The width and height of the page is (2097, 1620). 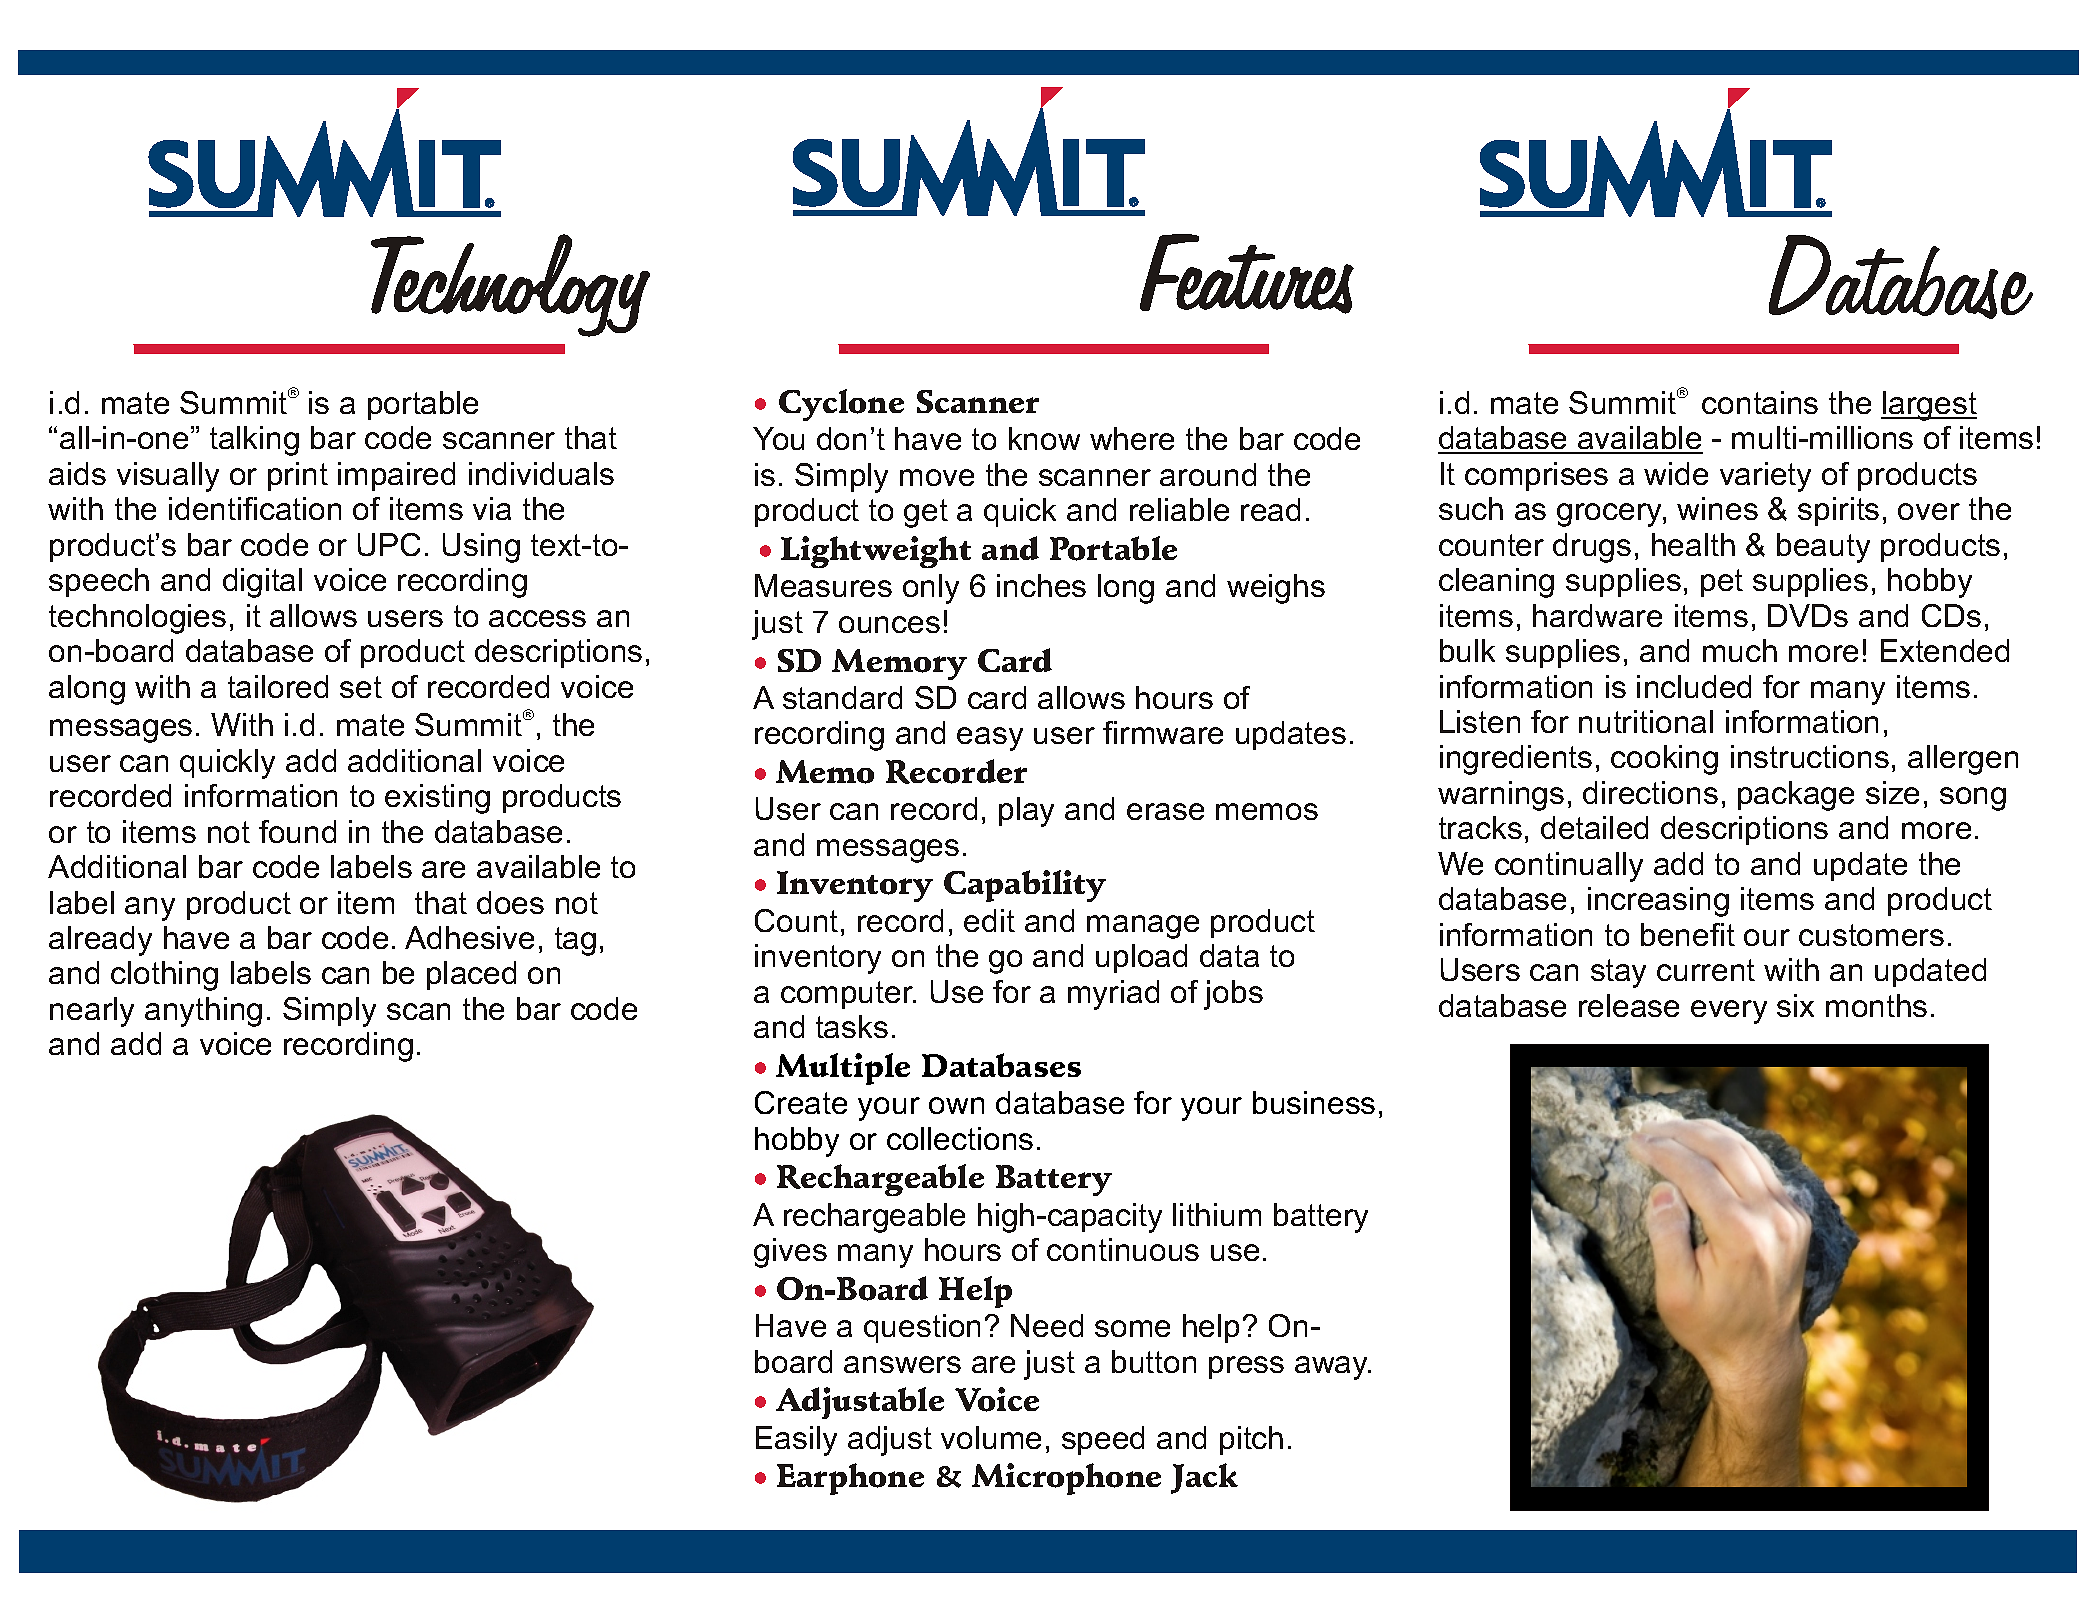 I want to click on Adhesive, so click(x=469, y=937).
